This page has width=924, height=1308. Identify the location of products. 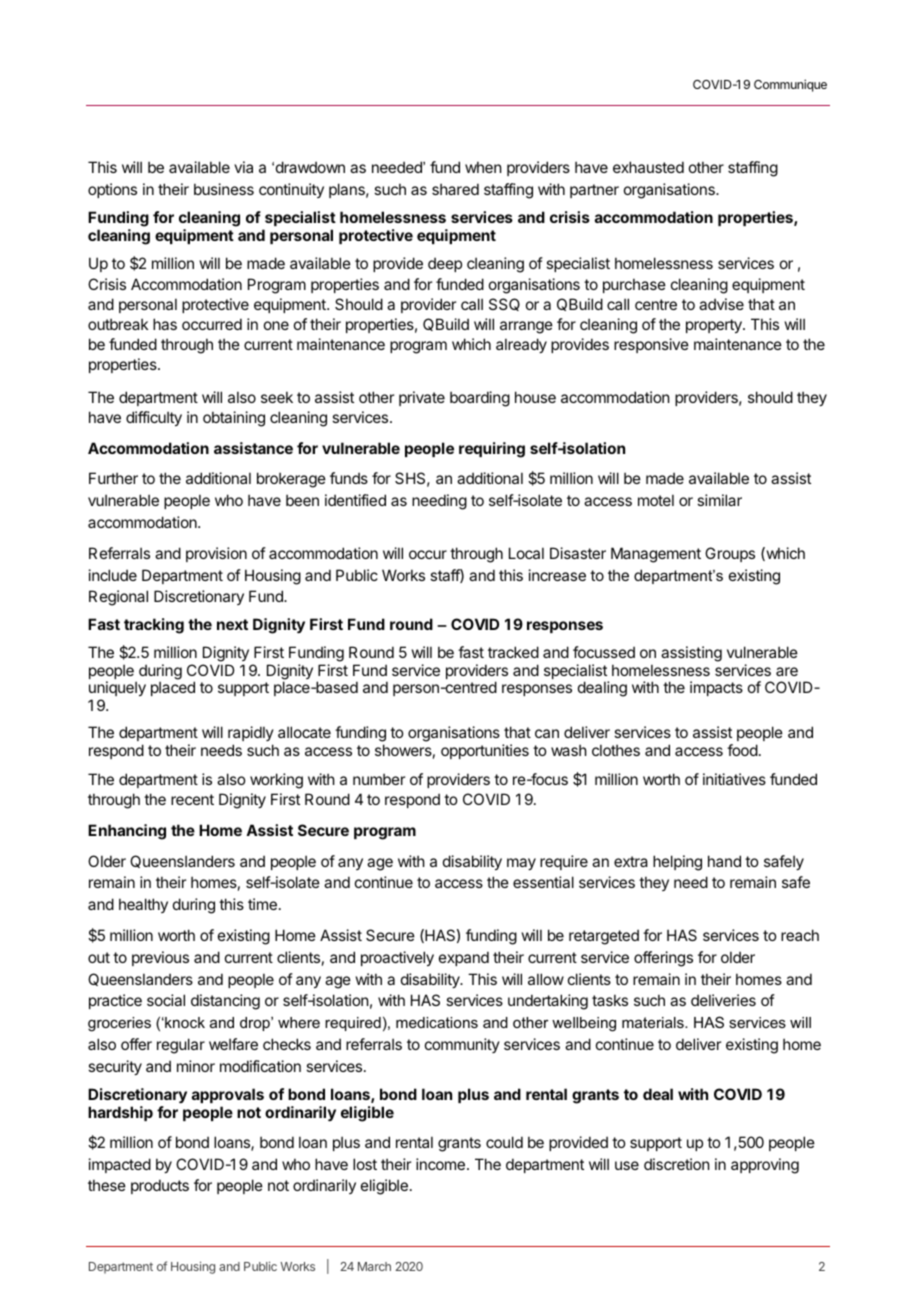
(160, 1186).
